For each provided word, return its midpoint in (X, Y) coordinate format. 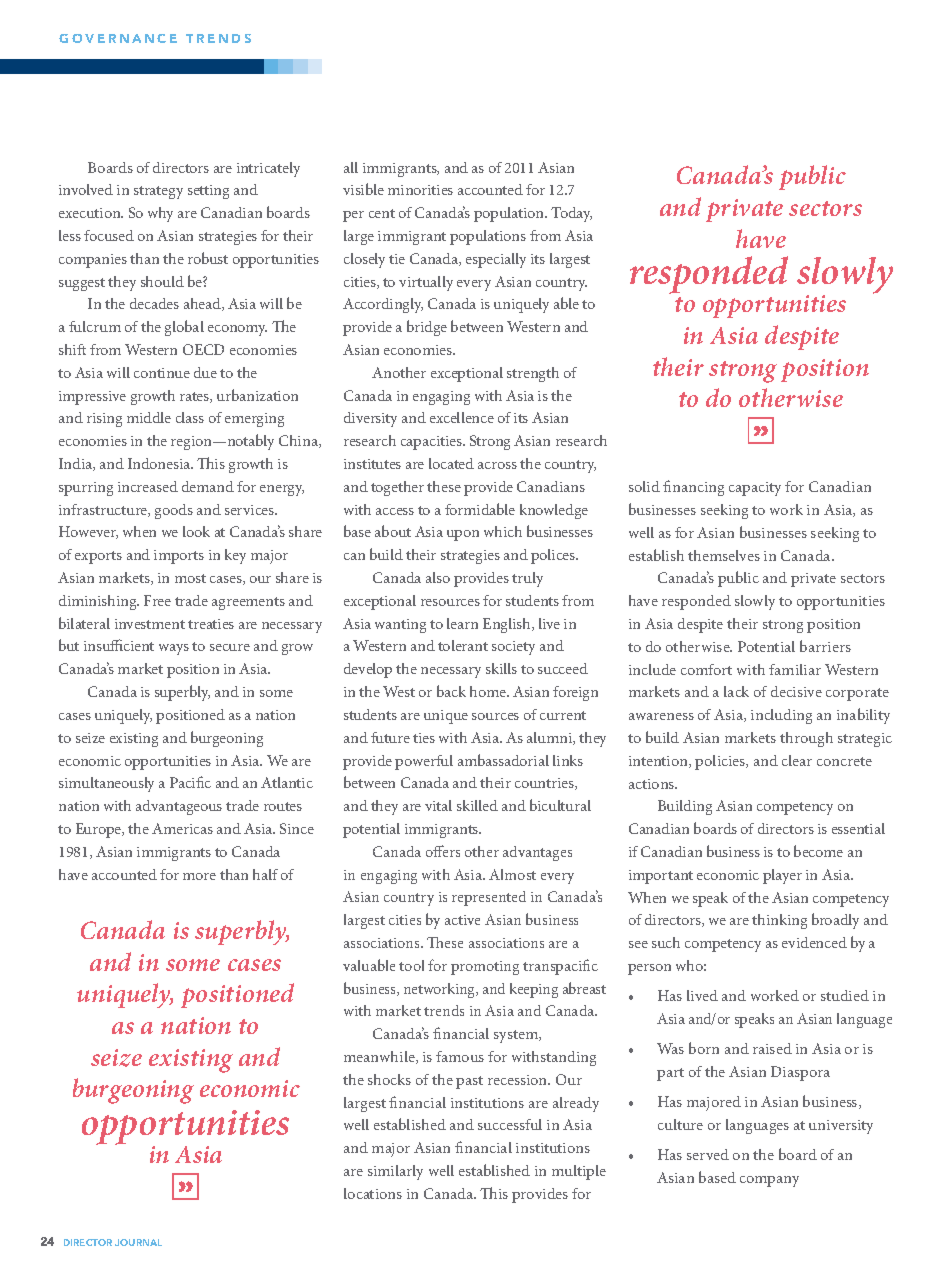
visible (363, 189)
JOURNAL (138, 1242)
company (769, 1181)
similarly (395, 1172)
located (451, 463)
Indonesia (160, 463)
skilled (477, 805)
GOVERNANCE (118, 38)
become (818, 851)
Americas (182, 828)
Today (571, 214)
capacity (755, 489)
